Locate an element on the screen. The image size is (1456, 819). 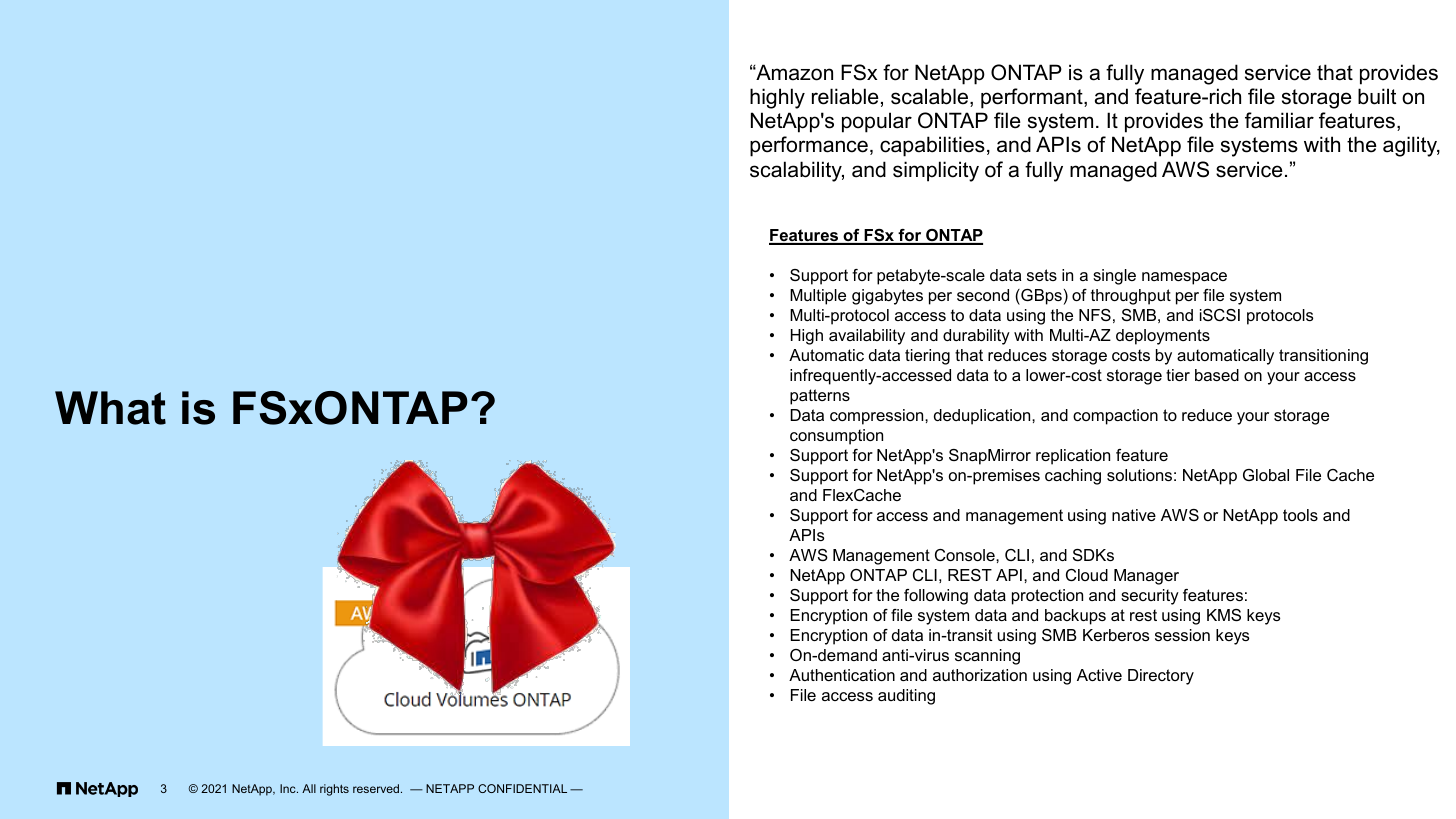
performance is located at coordinates (809, 146).
